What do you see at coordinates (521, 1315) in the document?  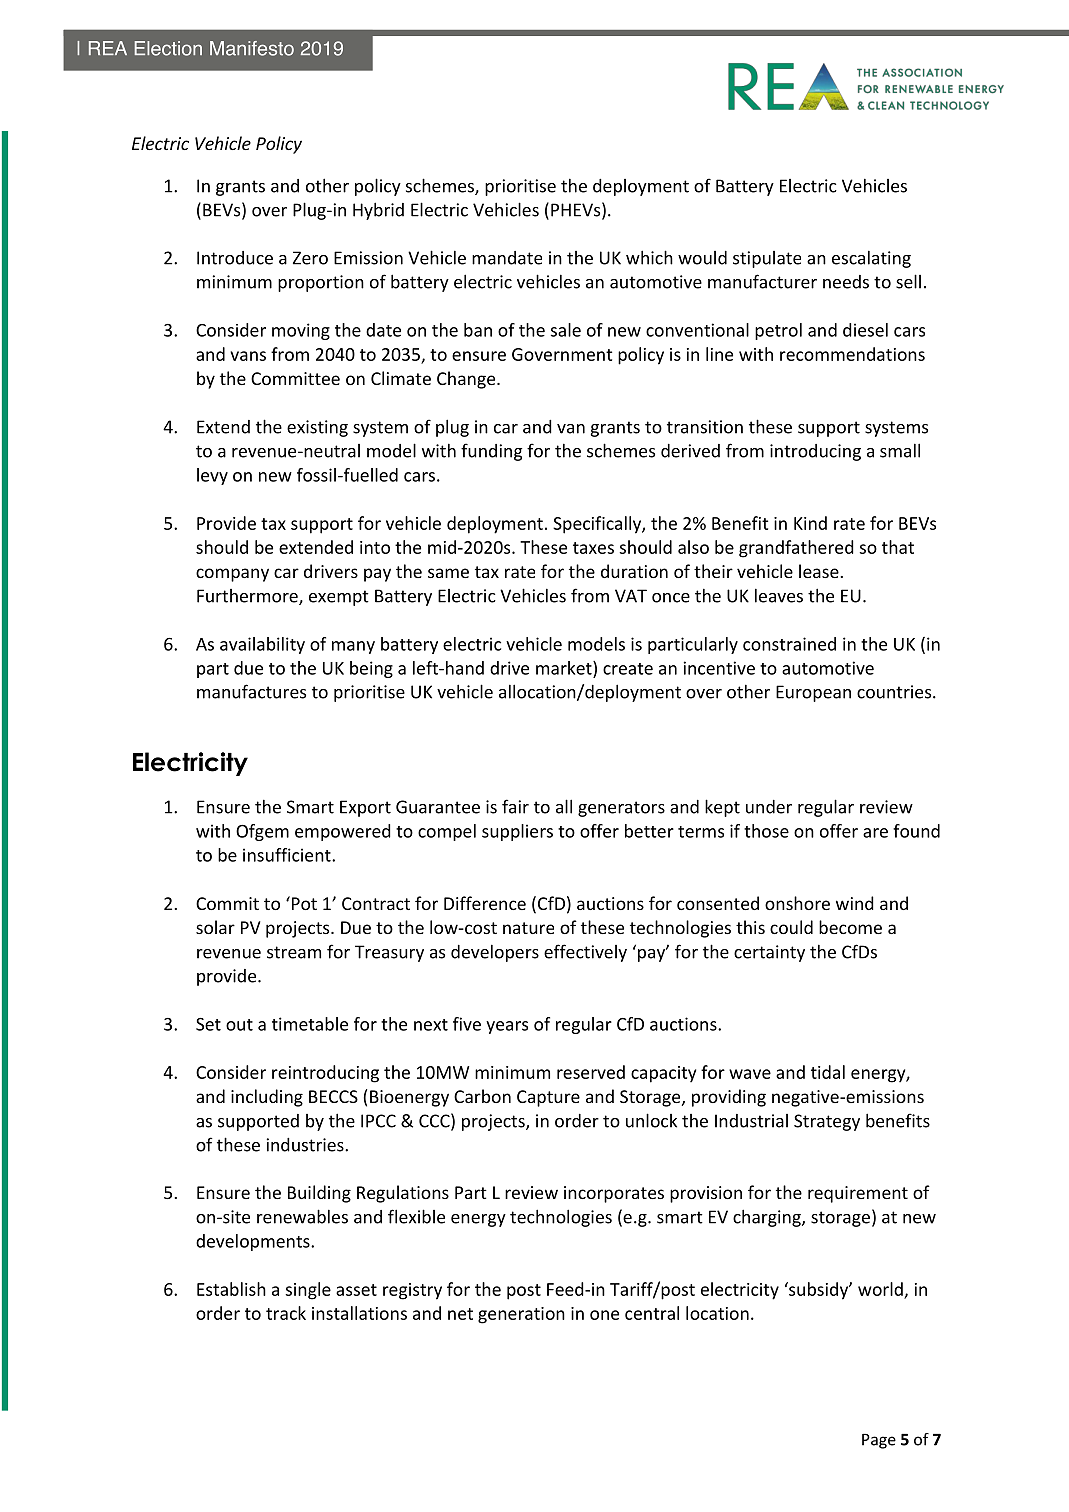 I see `generation` at bounding box center [521, 1315].
